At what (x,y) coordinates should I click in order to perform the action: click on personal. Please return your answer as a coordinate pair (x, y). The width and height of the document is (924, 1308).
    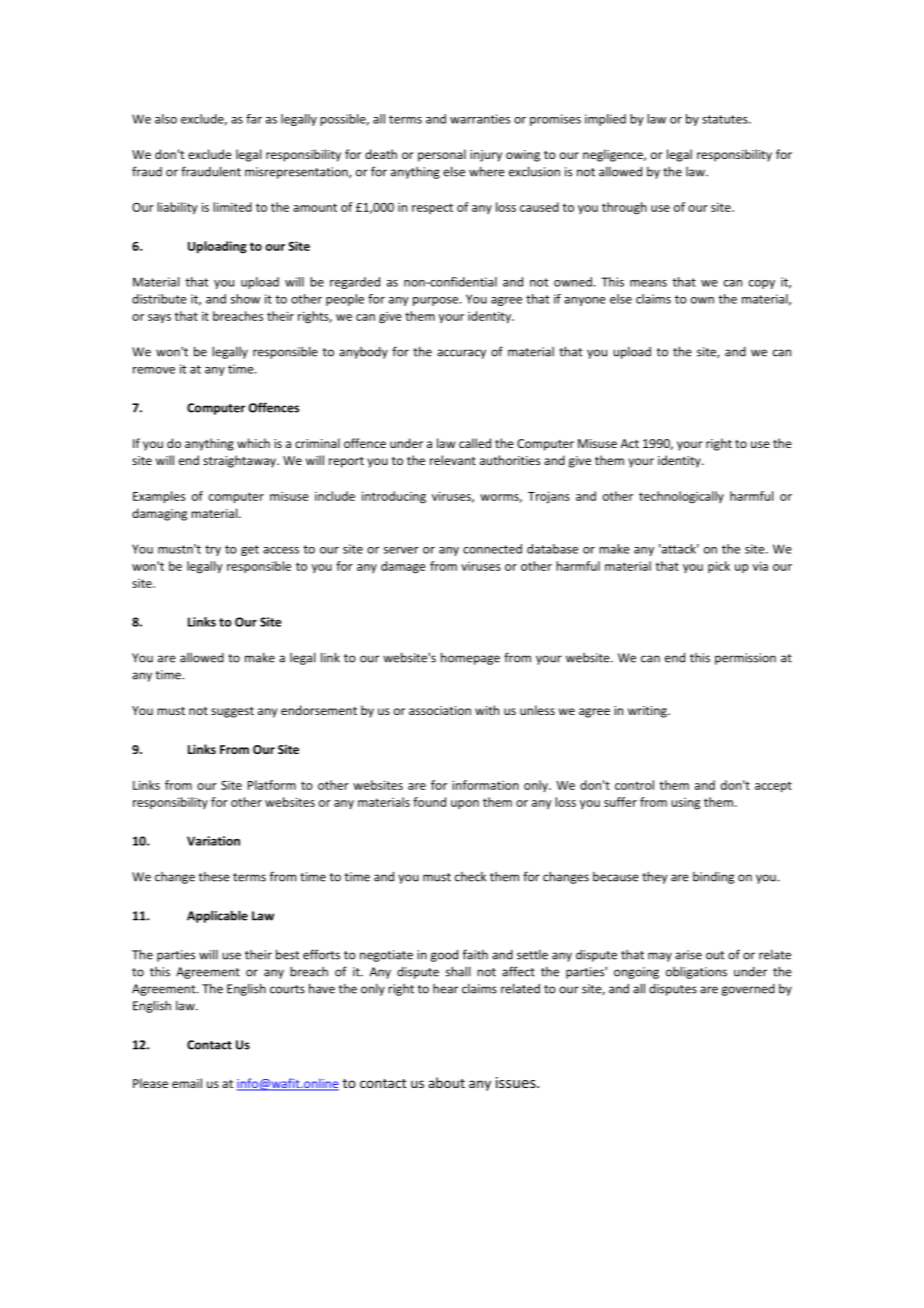
    Looking at the image, I should click on (442, 155).
